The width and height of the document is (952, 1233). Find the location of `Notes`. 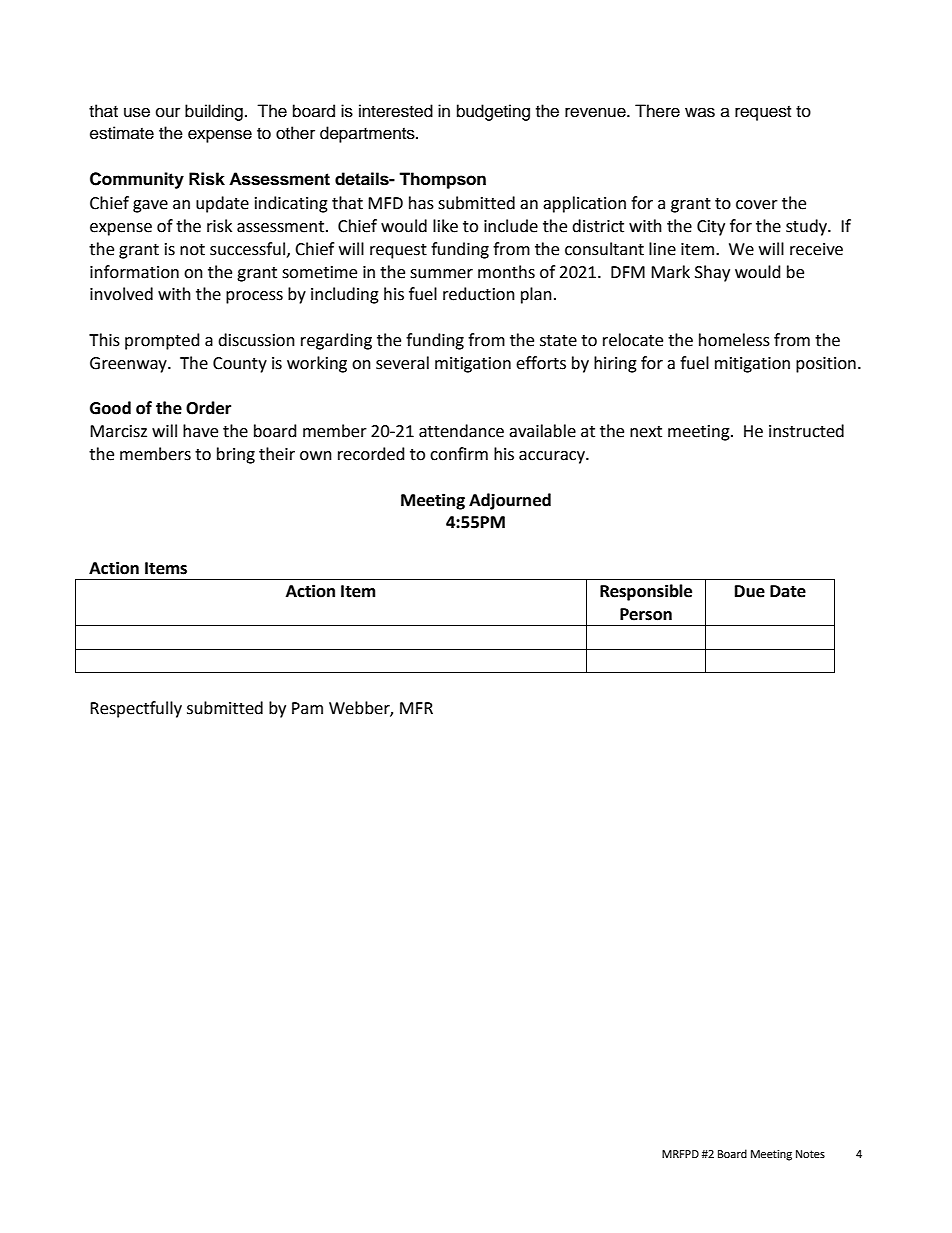

Notes is located at coordinates (810, 1154).
